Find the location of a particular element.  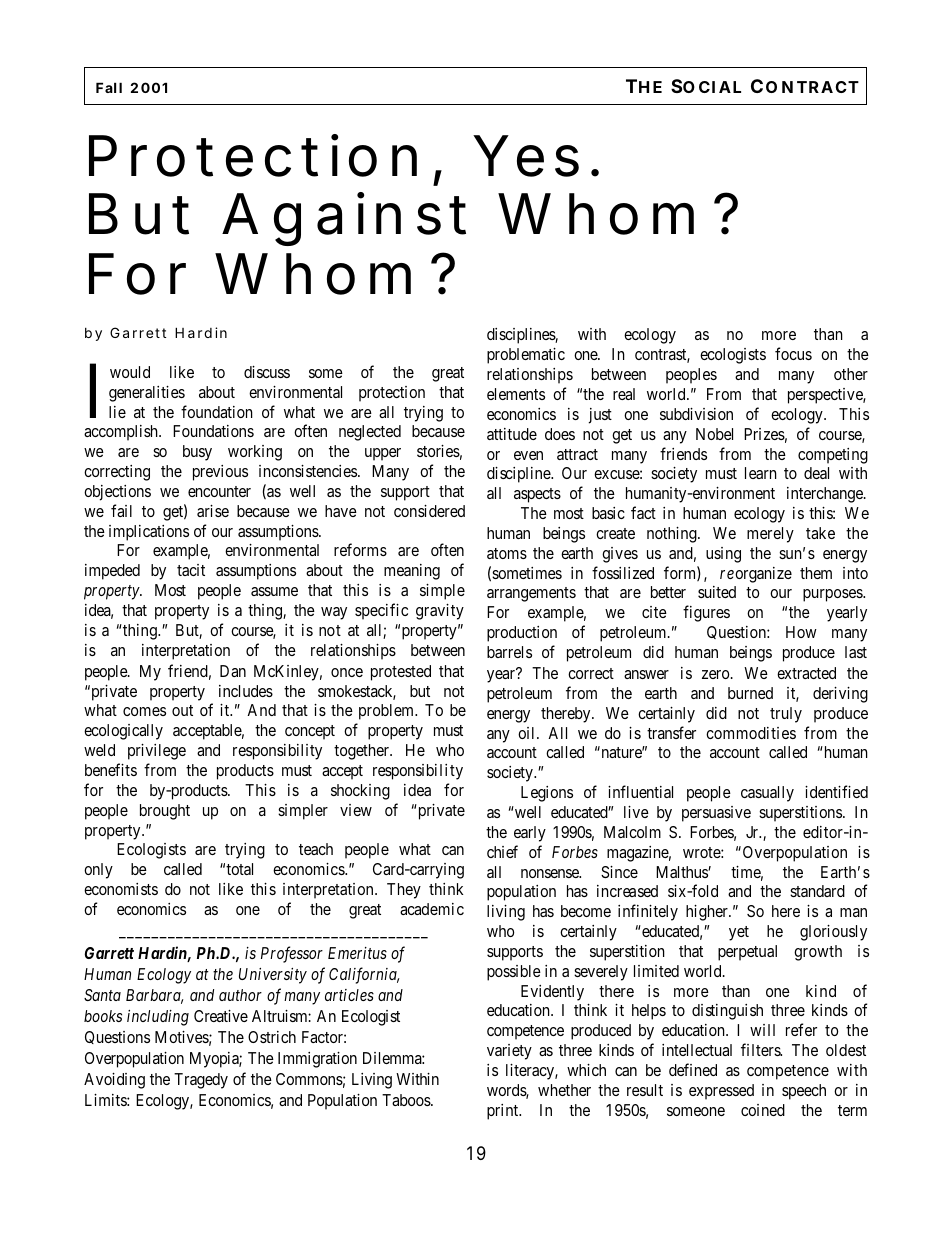

reorganize is located at coordinates (756, 575).
